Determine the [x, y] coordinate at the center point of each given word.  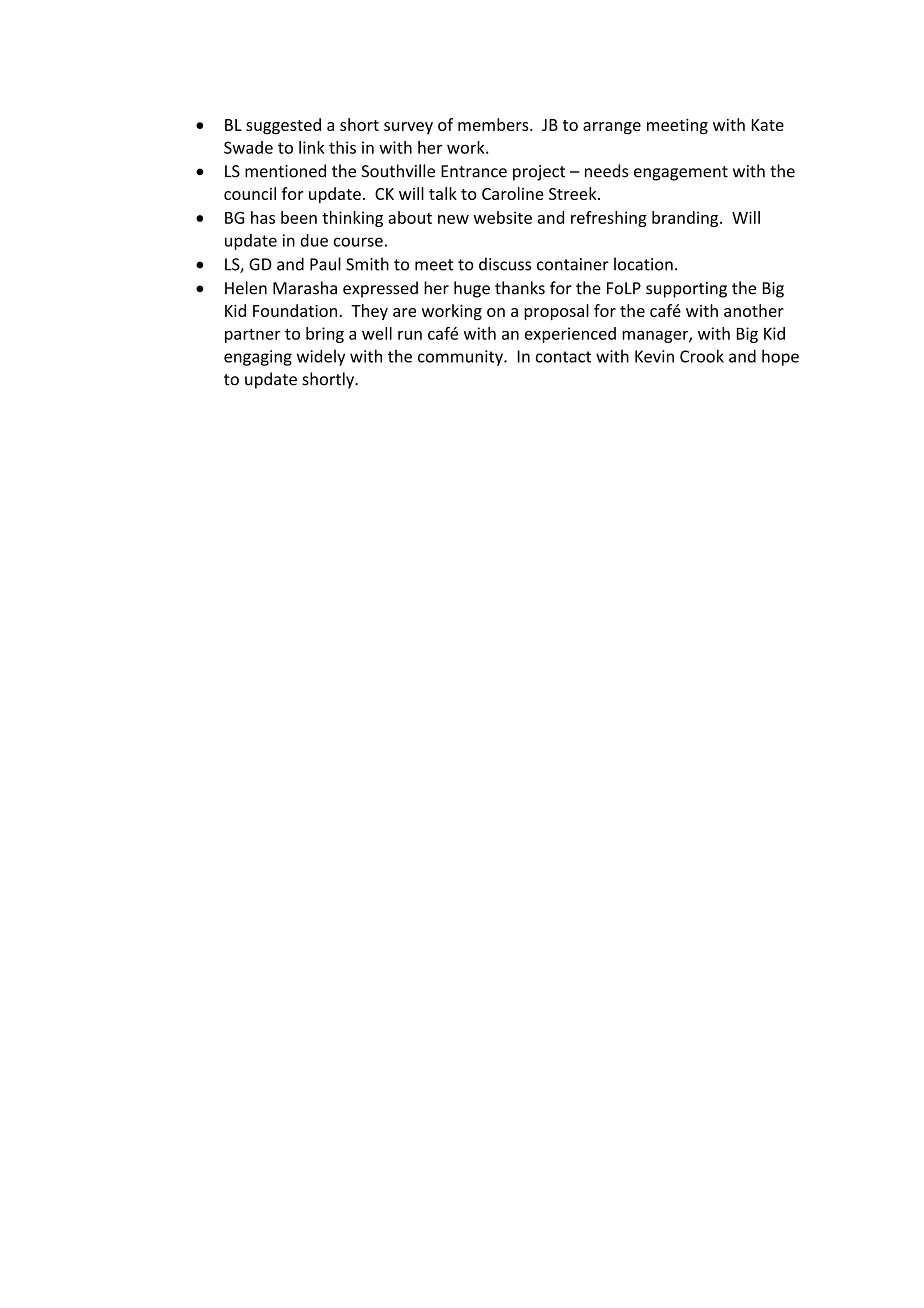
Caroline [513, 193]
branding [686, 219]
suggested [283, 126]
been [299, 217]
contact [563, 357]
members [494, 124]
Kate [768, 125]
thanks [520, 288]
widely [321, 357]
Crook [702, 356]
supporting [686, 290]
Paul [325, 264]
